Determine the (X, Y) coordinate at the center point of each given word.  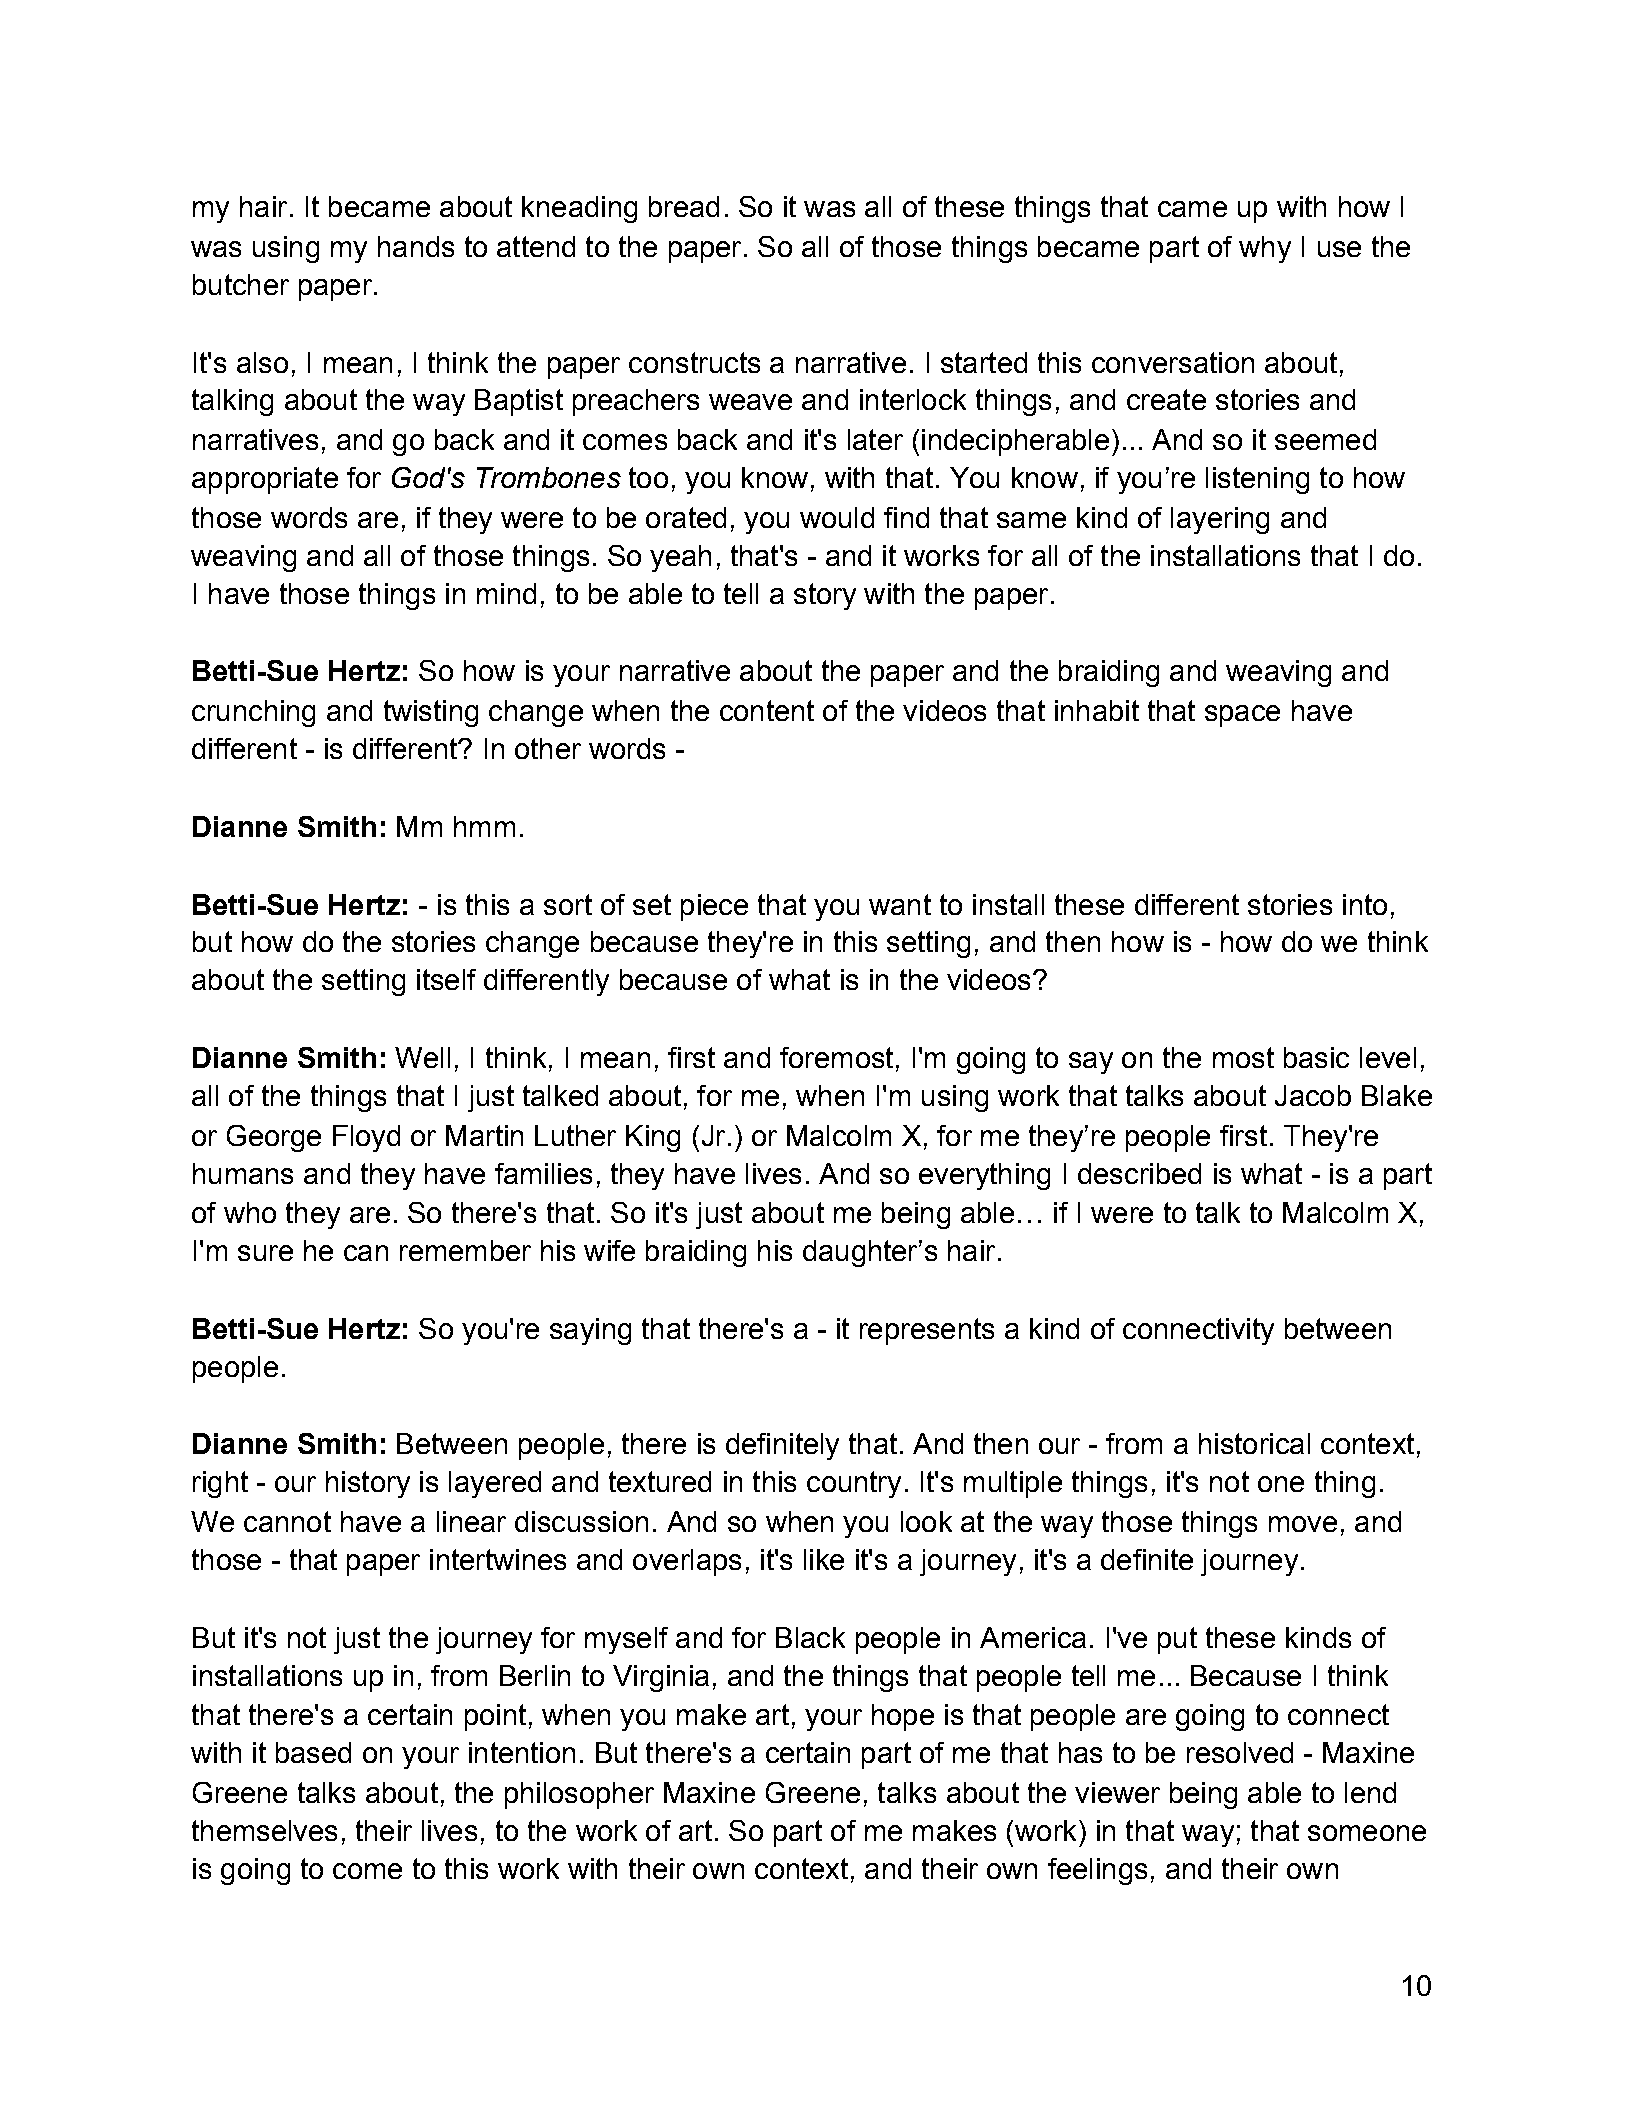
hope (903, 1717)
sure (265, 1253)
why (1265, 249)
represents (927, 1331)
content (767, 710)
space (1242, 716)
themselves (264, 1830)
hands (416, 246)
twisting (431, 713)
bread (684, 206)
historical (1254, 1443)
